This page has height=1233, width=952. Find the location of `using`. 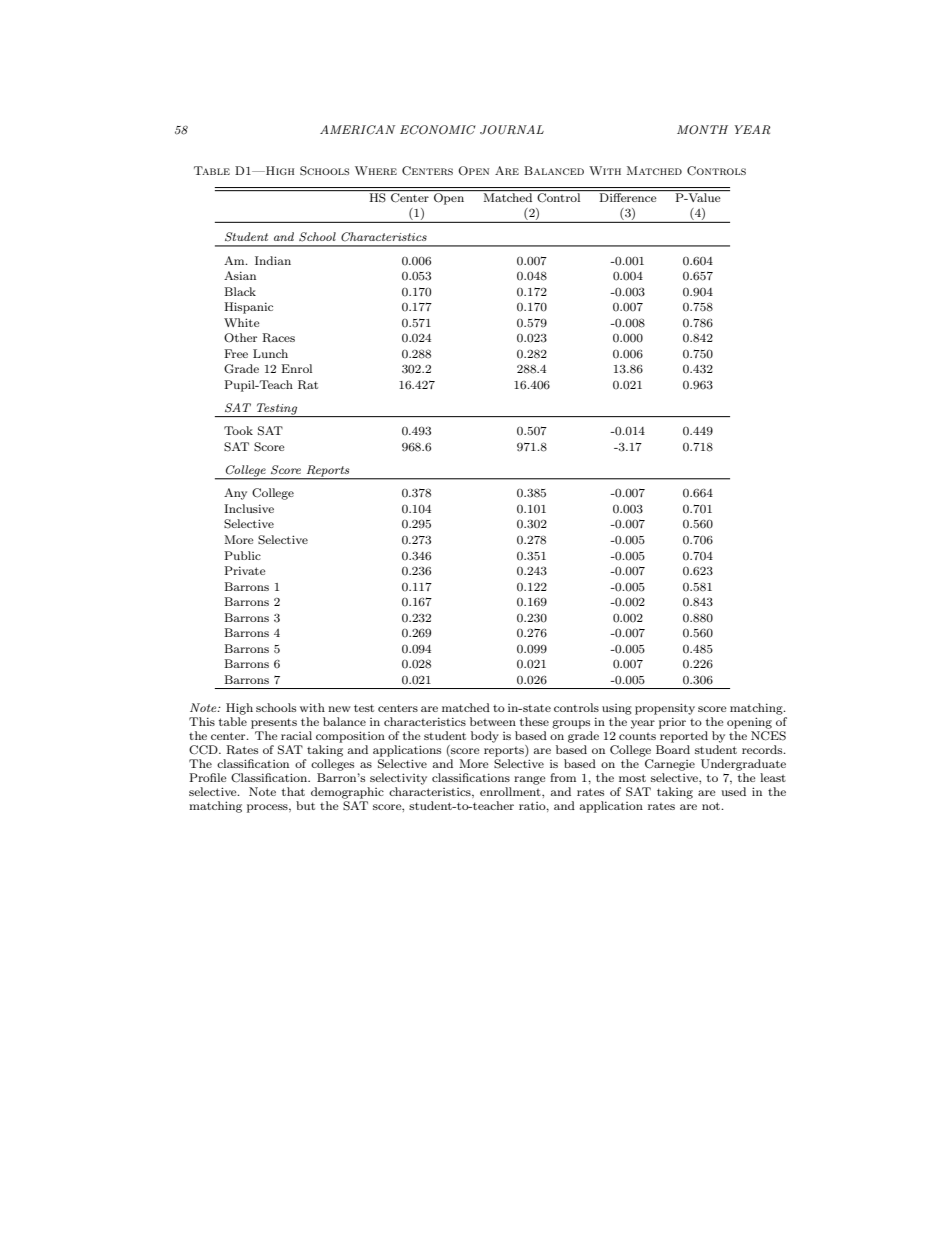

using is located at coordinates (617, 709).
